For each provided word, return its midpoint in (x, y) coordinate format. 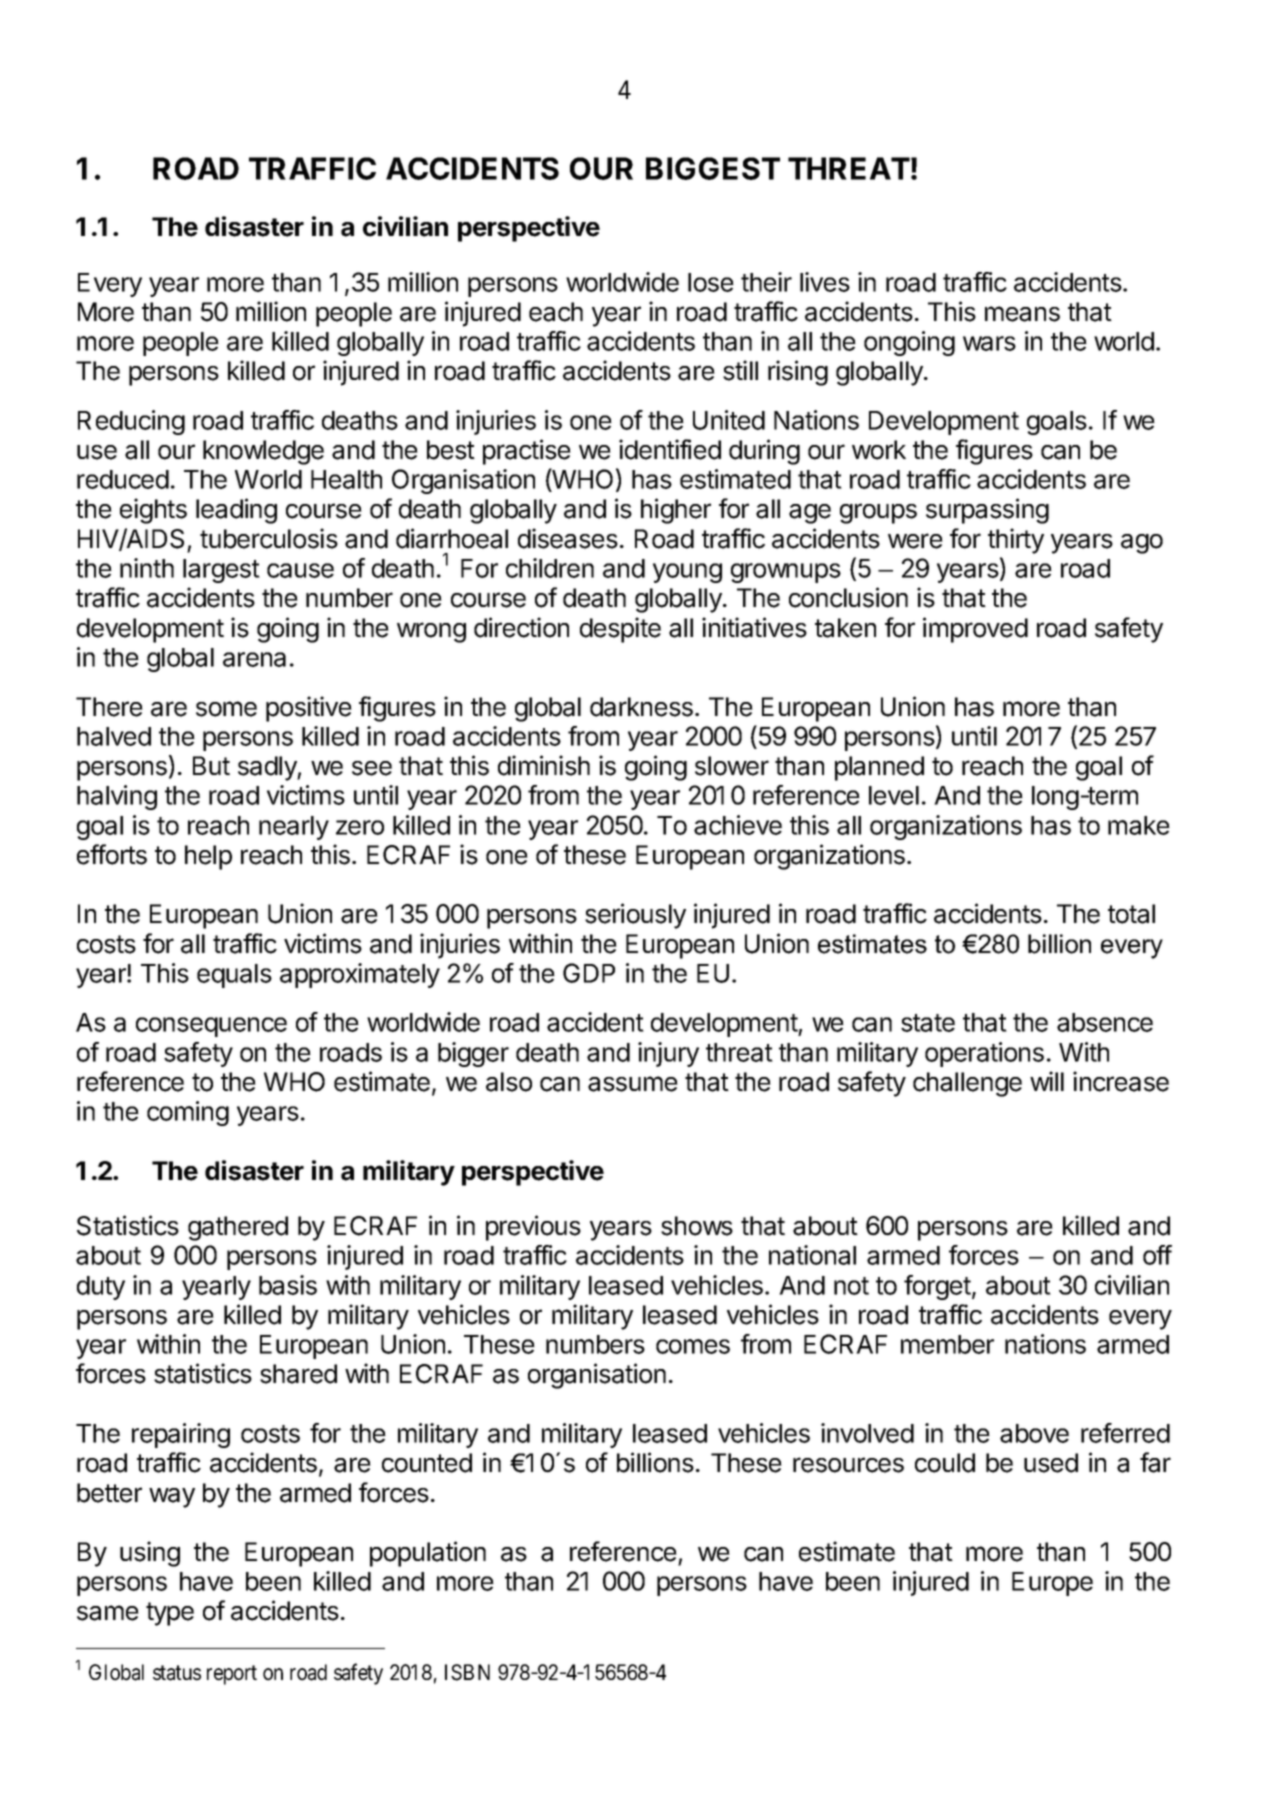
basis (288, 1285)
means (1022, 314)
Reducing (131, 422)
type (170, 1614)
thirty (1016, 541)
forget (937, 1287)
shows (697, 1226)
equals (234, 976)
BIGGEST (713, 168)
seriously (635, 916)
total (1131, 914)
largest (221, 571)
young (687, 573)
